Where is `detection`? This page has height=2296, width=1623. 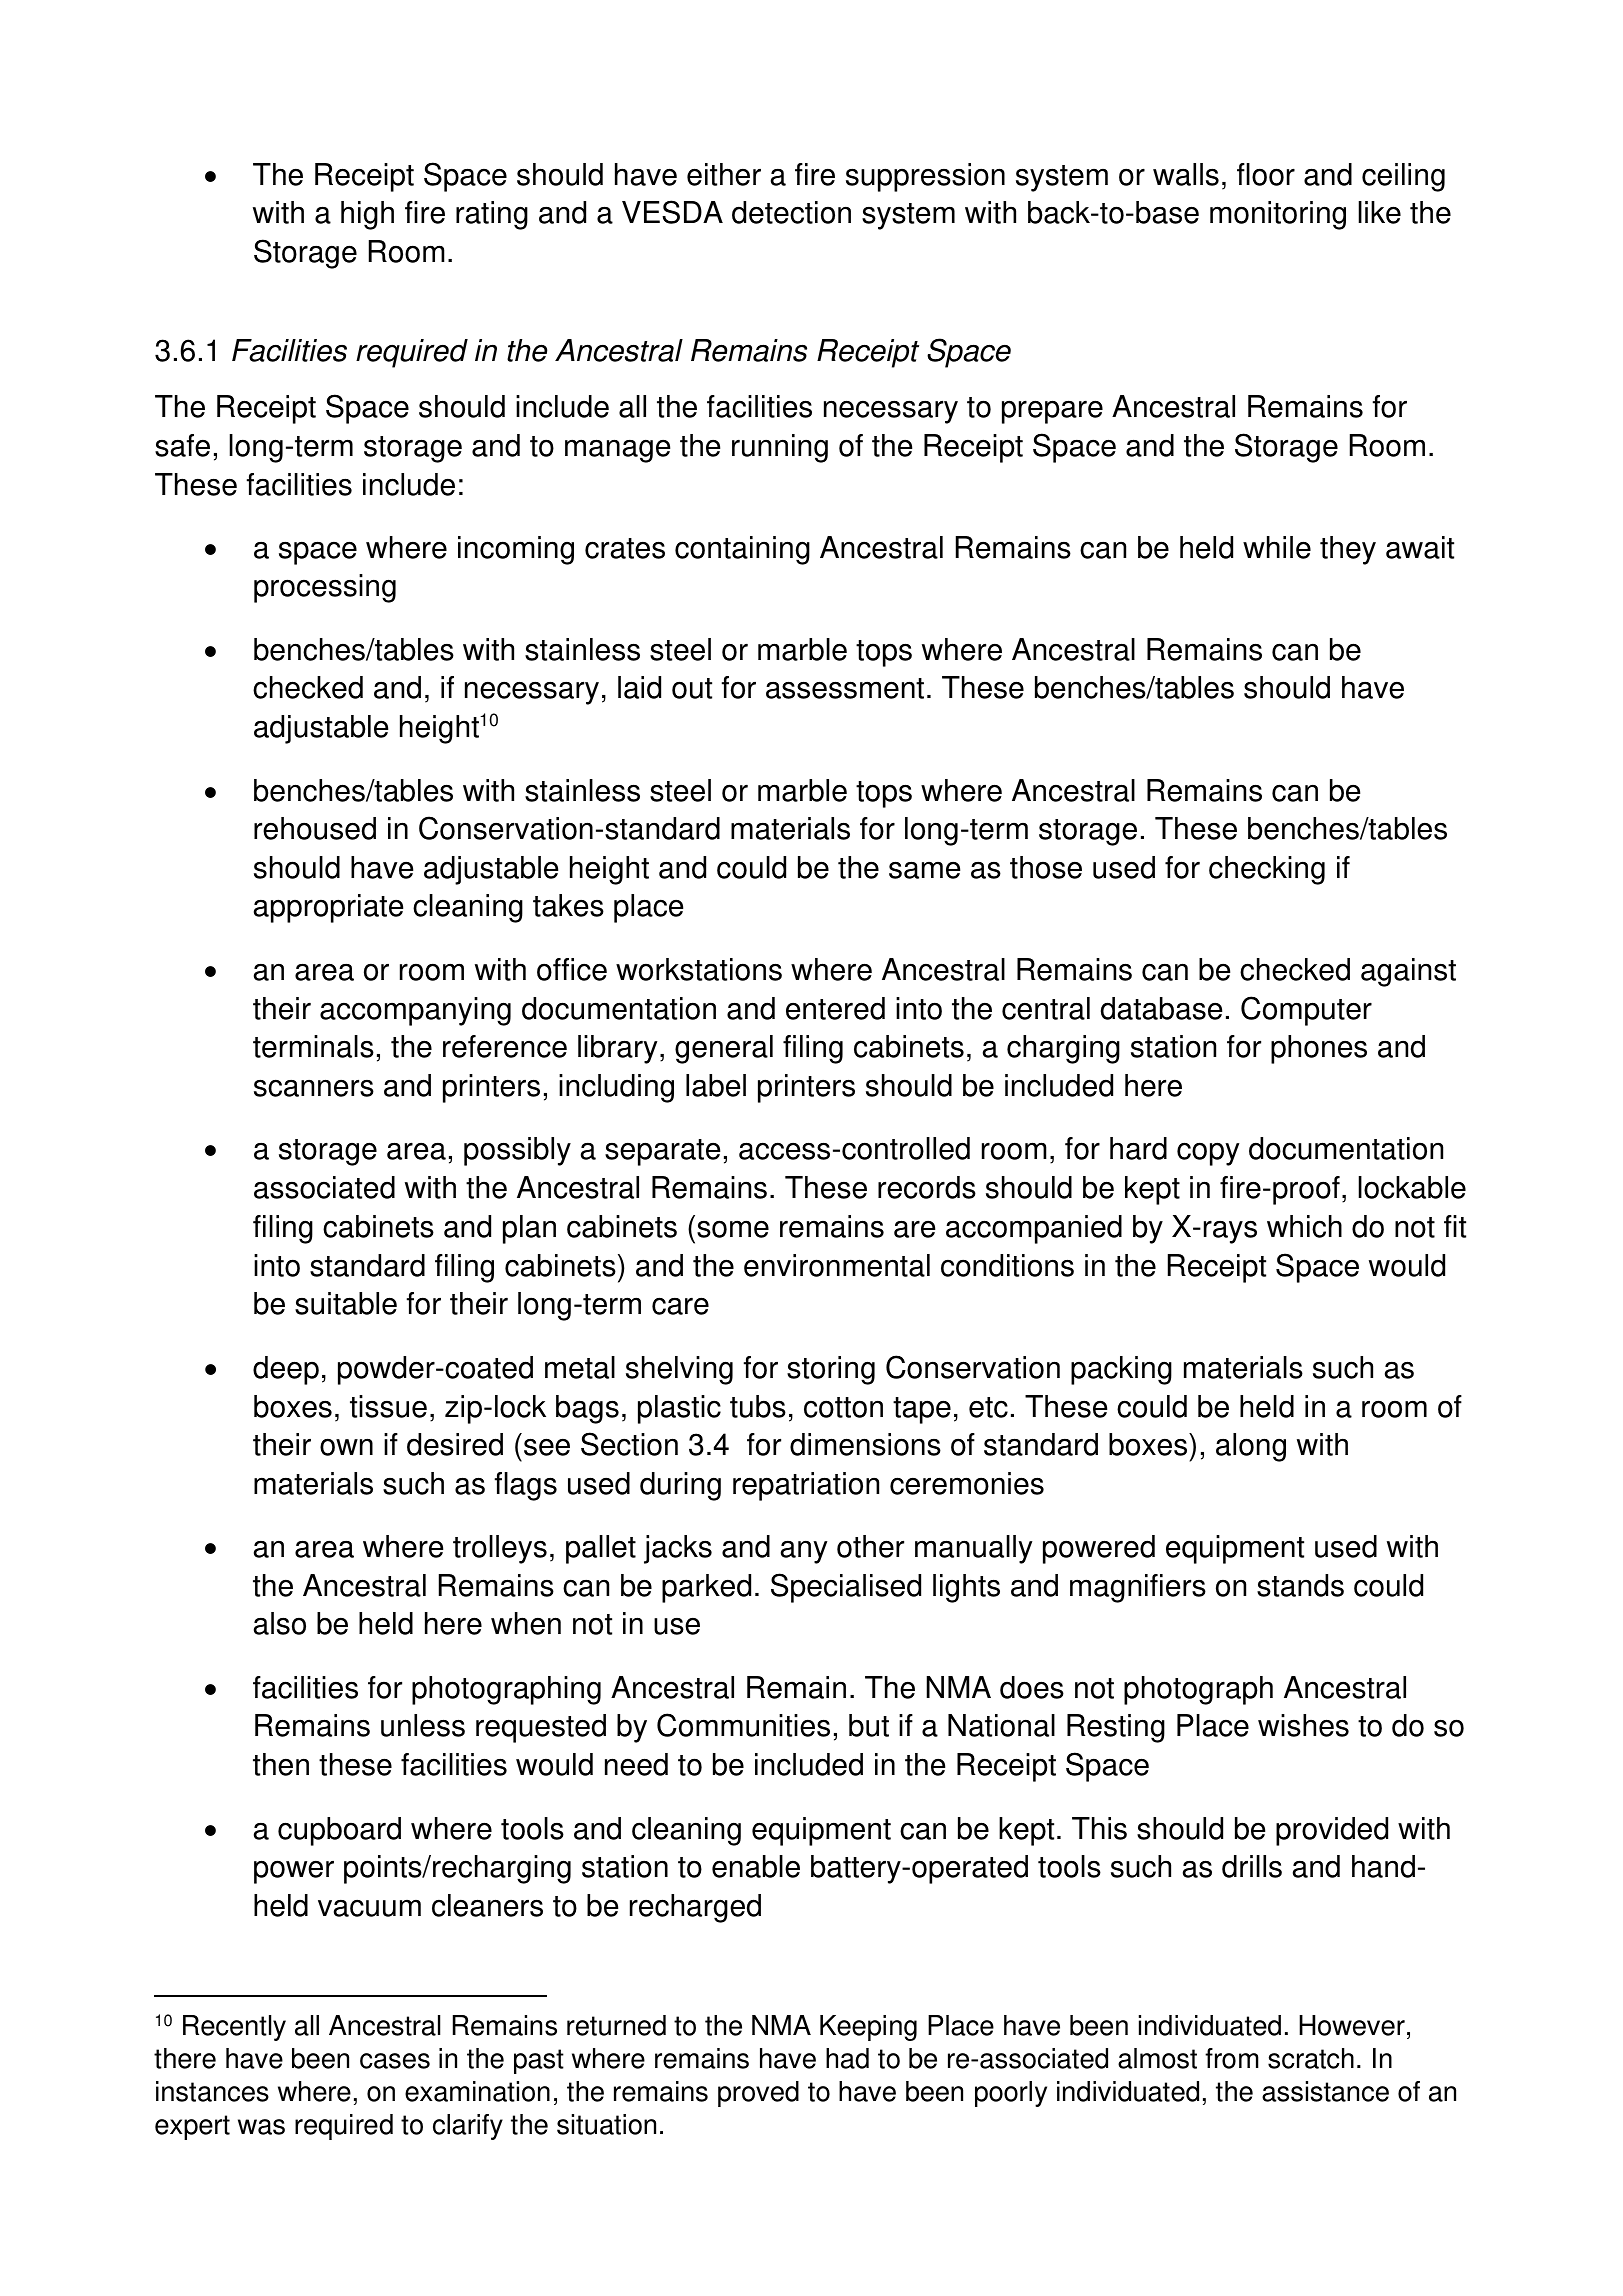
detection is located at coordinates (791, 212).
